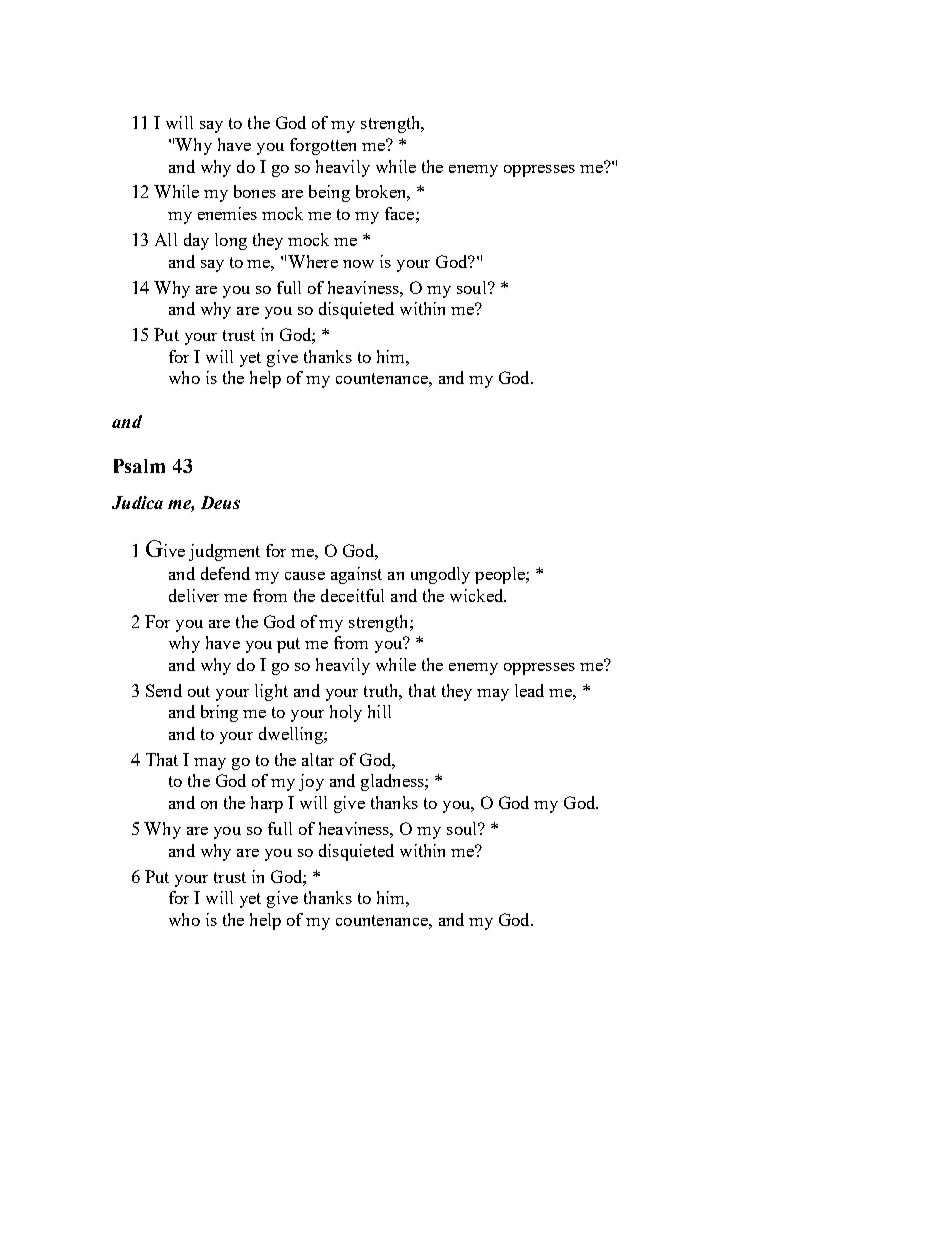  I want to click on forgotten, so click(323, 146).
